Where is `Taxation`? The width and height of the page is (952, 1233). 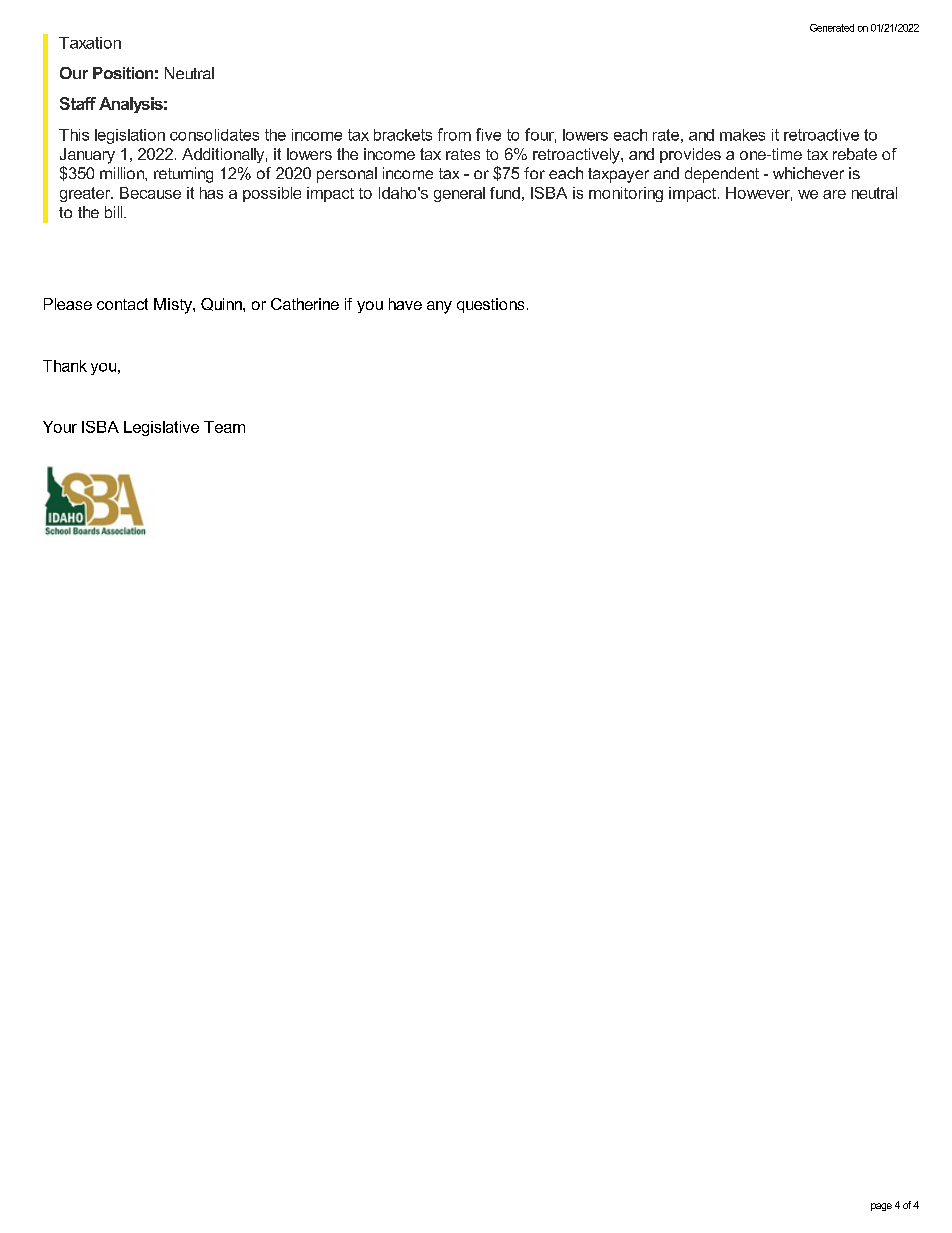 Taxation is located at coordinates (90, 43).
